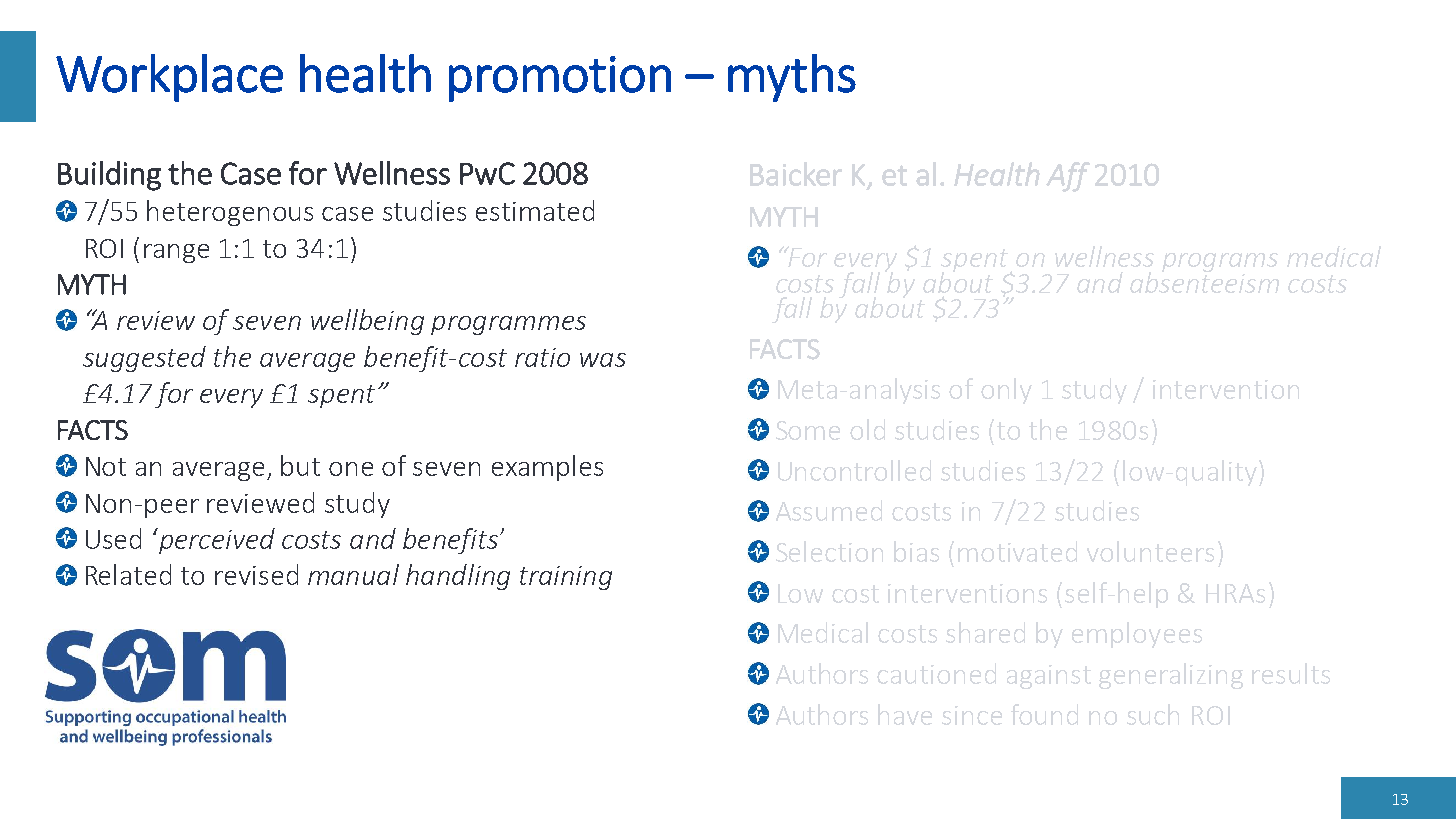 This page has height=819, width=1456. Describe the element at coordinates (566, 578) in the page. I see `training` at that location.
